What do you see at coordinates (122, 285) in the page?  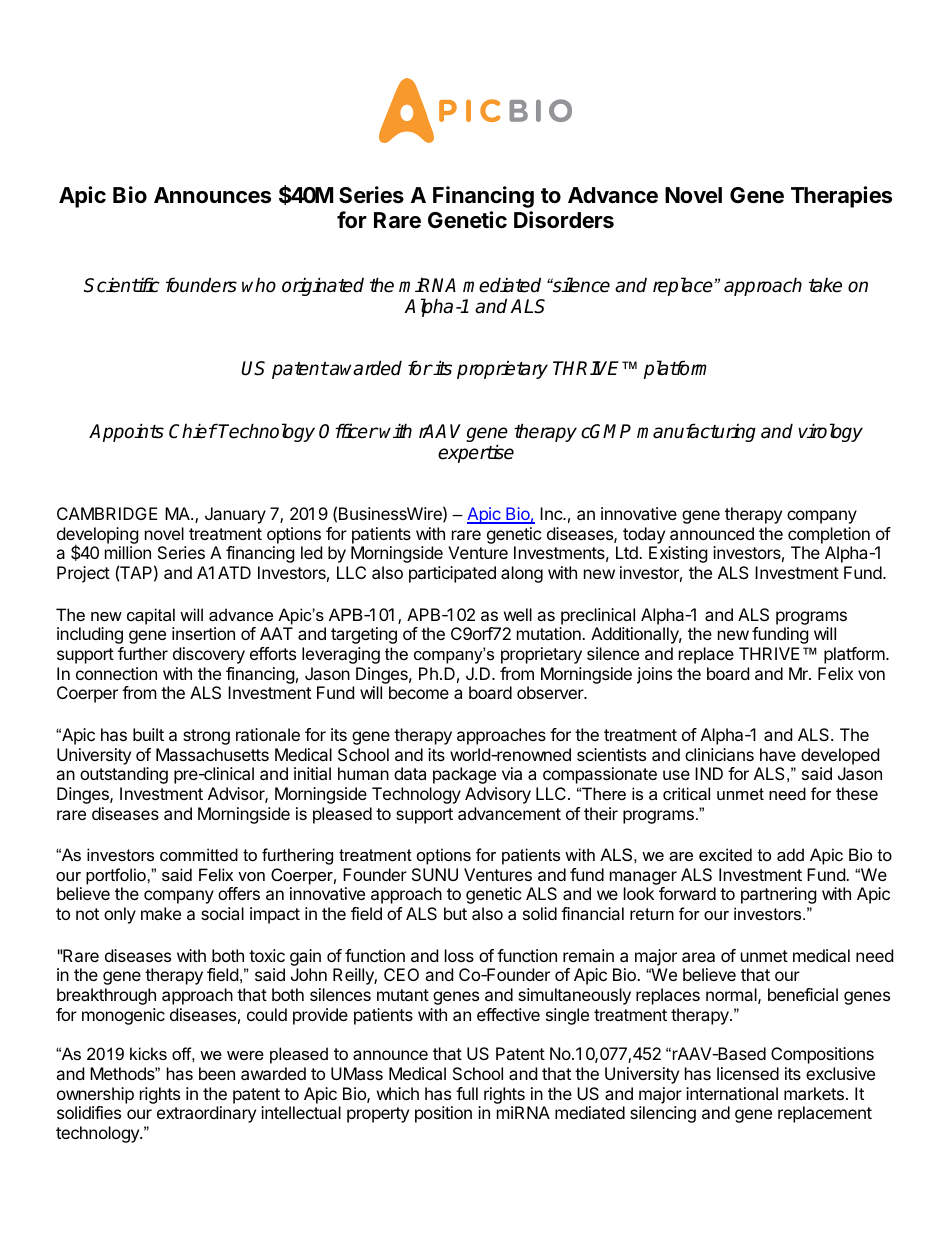 I see `Scientific` at bounding box center [122, 285].
